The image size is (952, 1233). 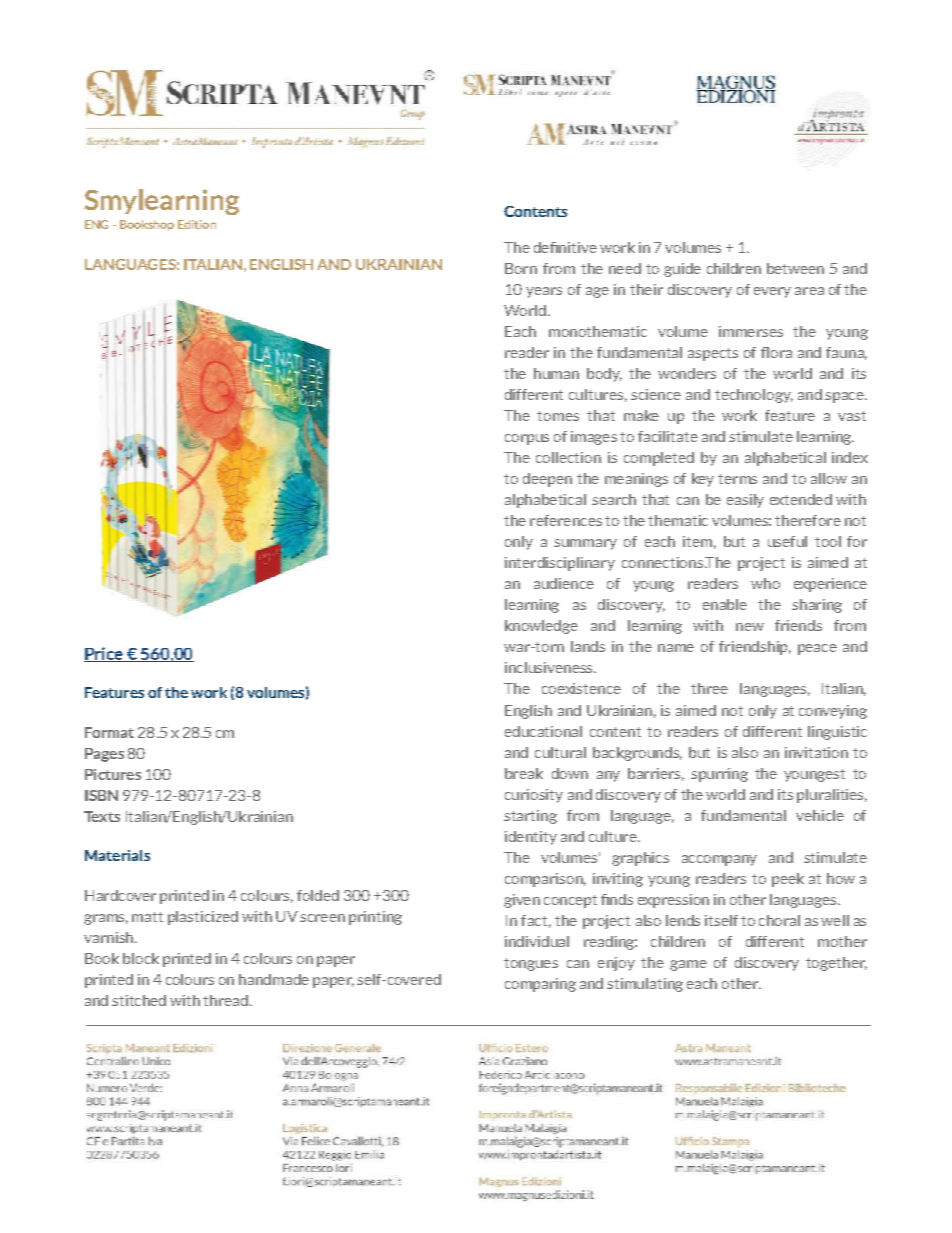 I want to click on tongues, so click(x=531, y=964).
